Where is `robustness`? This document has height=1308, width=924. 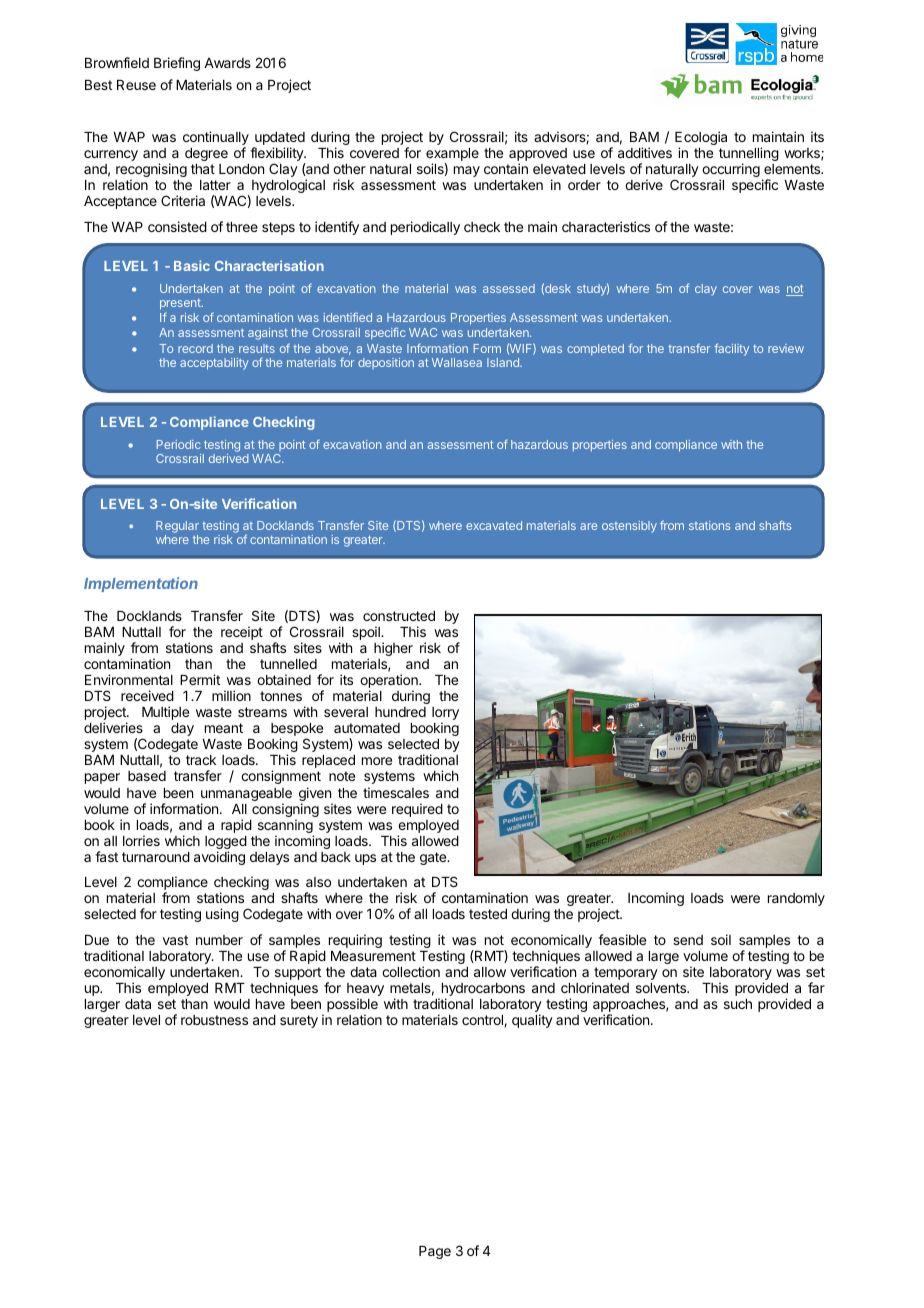
robustness is located at coordinates (214, 1020).
